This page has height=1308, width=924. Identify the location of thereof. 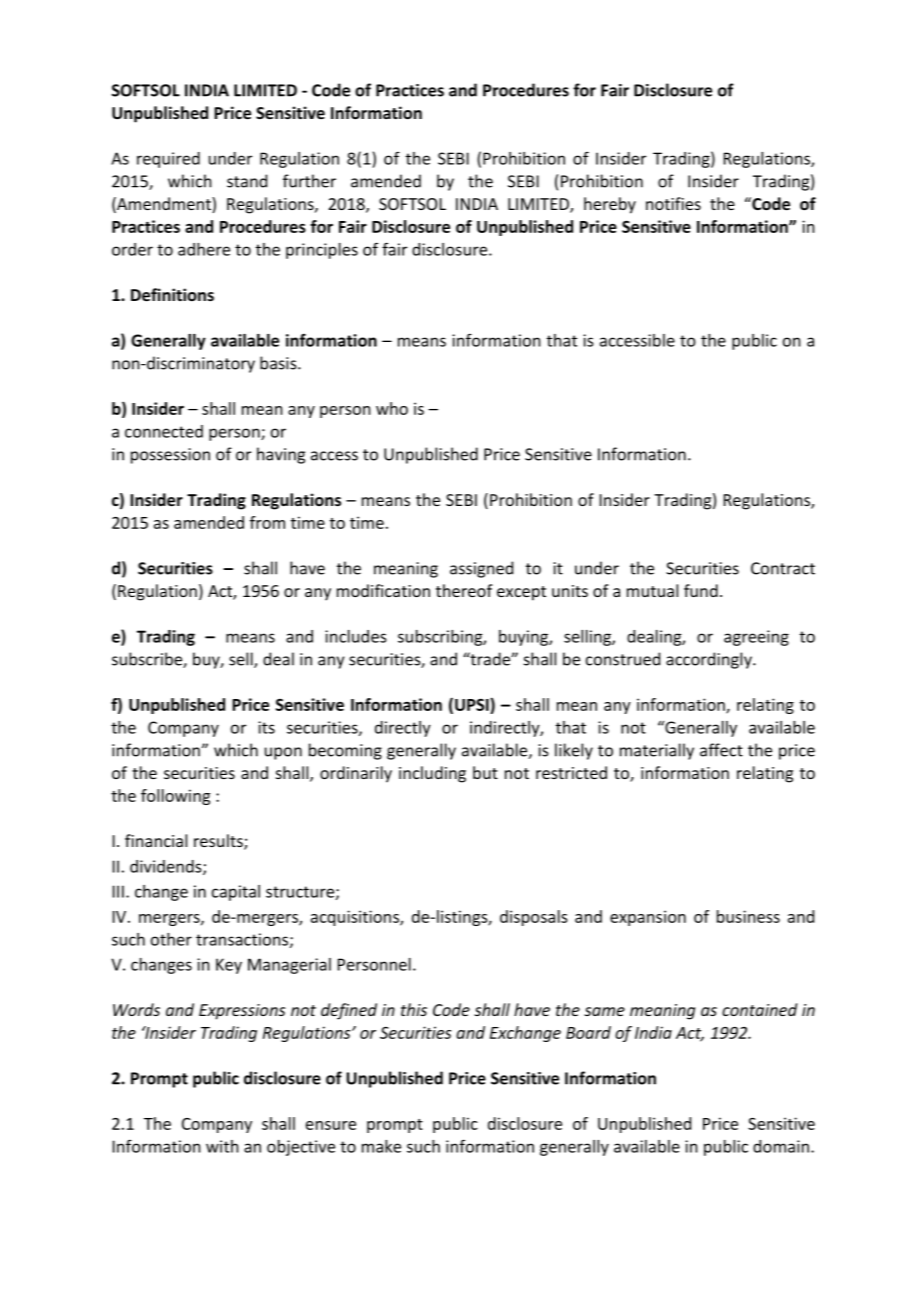
(464, 590).
